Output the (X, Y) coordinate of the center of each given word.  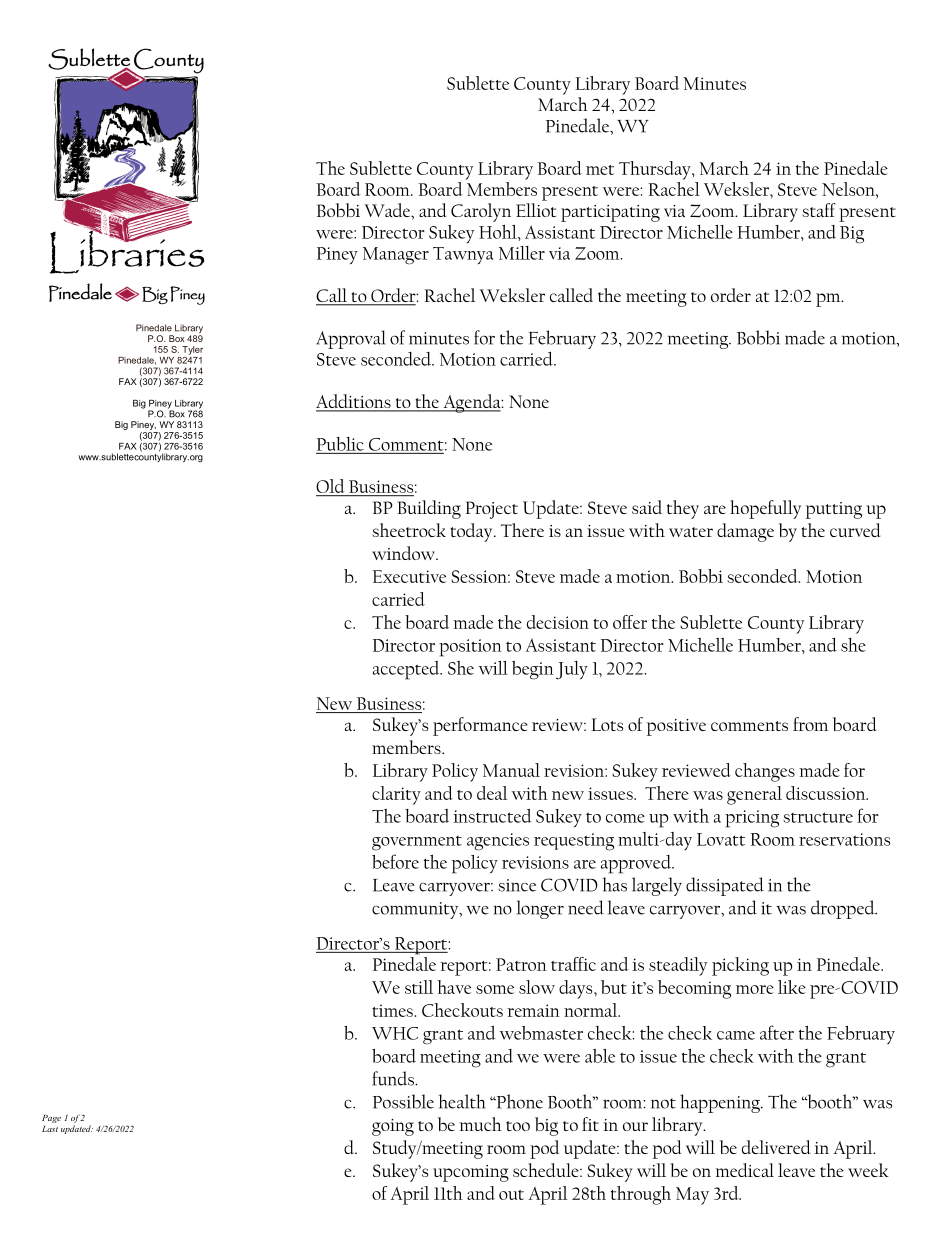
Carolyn (481, 212)
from (810, 724)
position (470, 648)
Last (50, 1129)
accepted (407, 670)
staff (819, 210)
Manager (396, 256)
